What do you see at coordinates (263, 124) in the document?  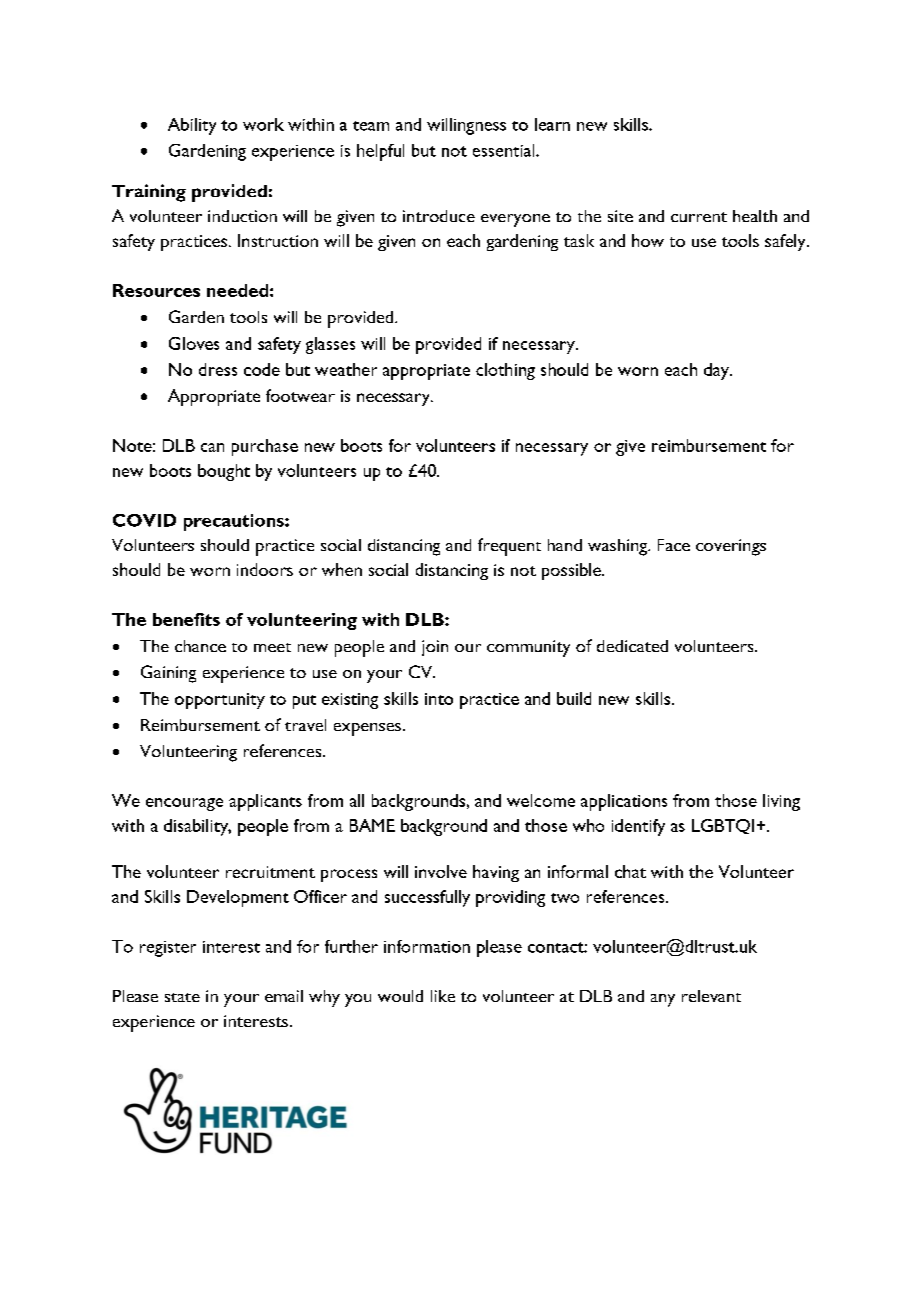 I see `work` at bounding box center [263, 124].
